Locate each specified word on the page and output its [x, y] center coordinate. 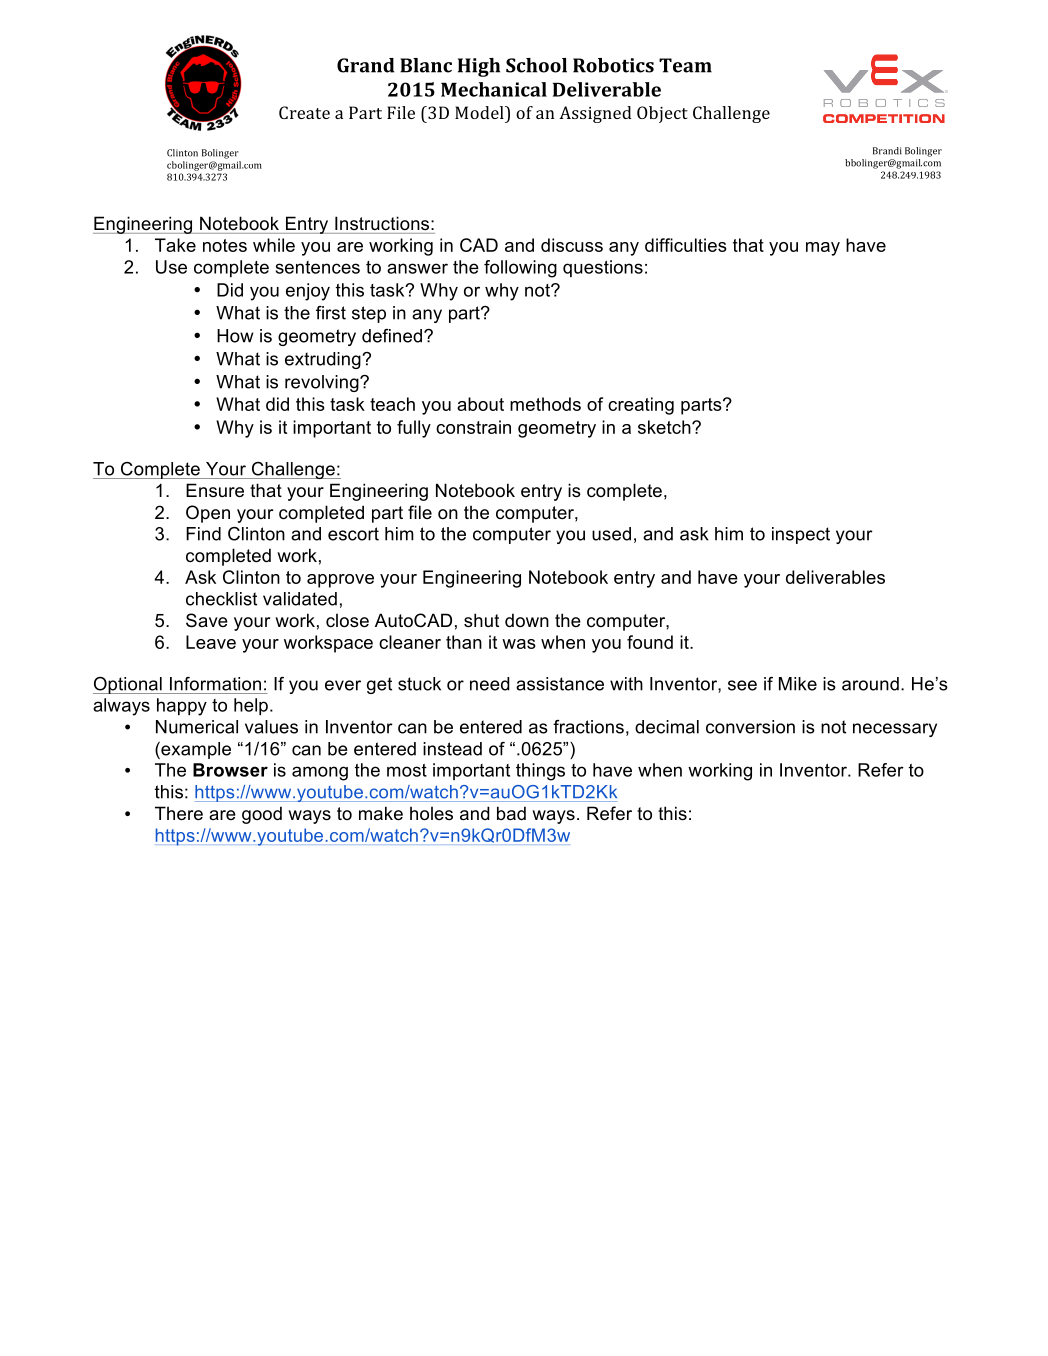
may [823, 249]
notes [225, 245]
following [520, 269]
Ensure [215, 490]
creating [641, 406]
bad [511, 813]
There [179, 813]
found [650, 642]
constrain [473, 427]
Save [207, 620]
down [527, 620]
